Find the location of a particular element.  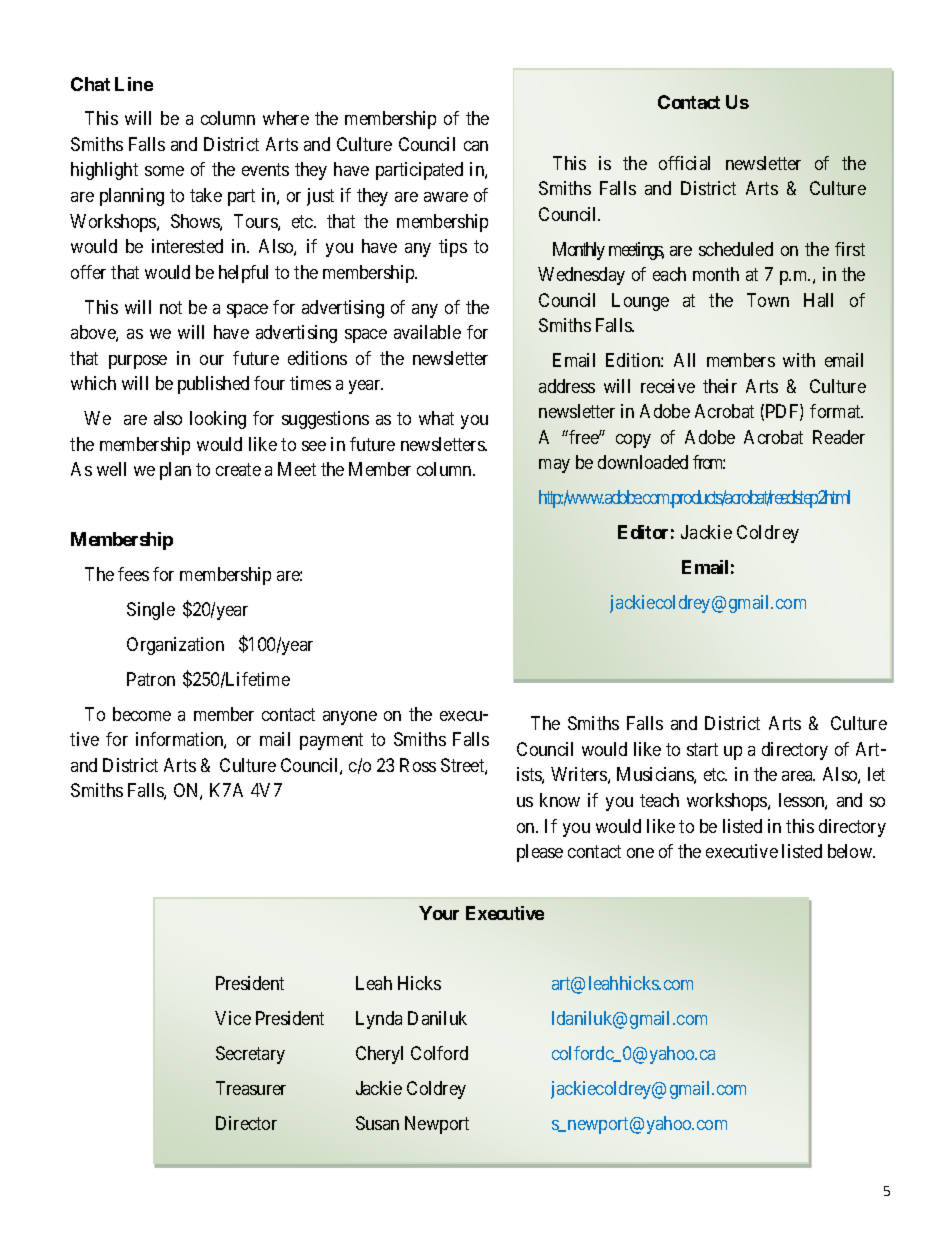

from is located at coordinates (709, 462).
